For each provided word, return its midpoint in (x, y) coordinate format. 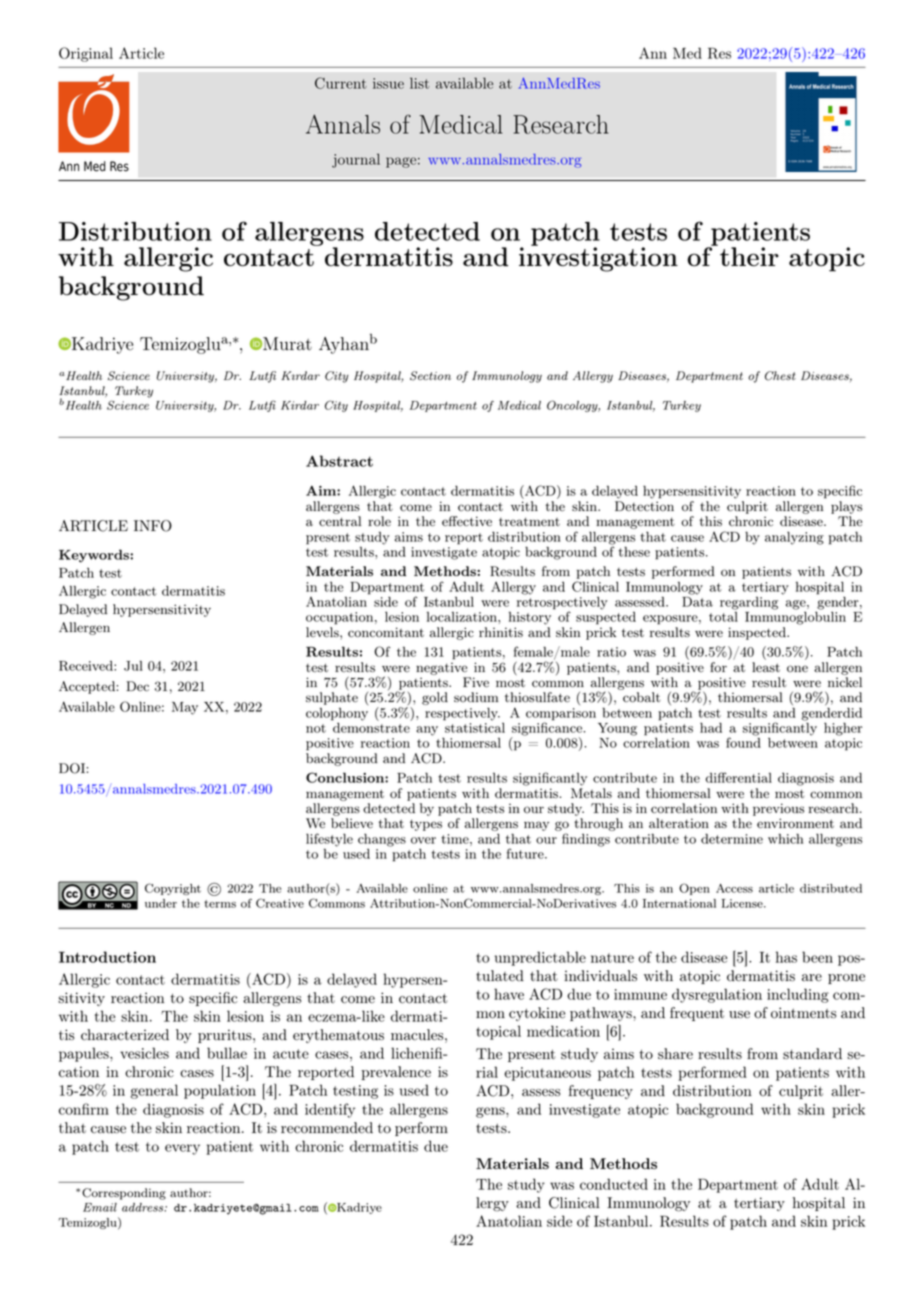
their (748, 256)
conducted (614, 1184)
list (419, 83)
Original (86, 54)
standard (812, 1054)
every (182, 1149)
